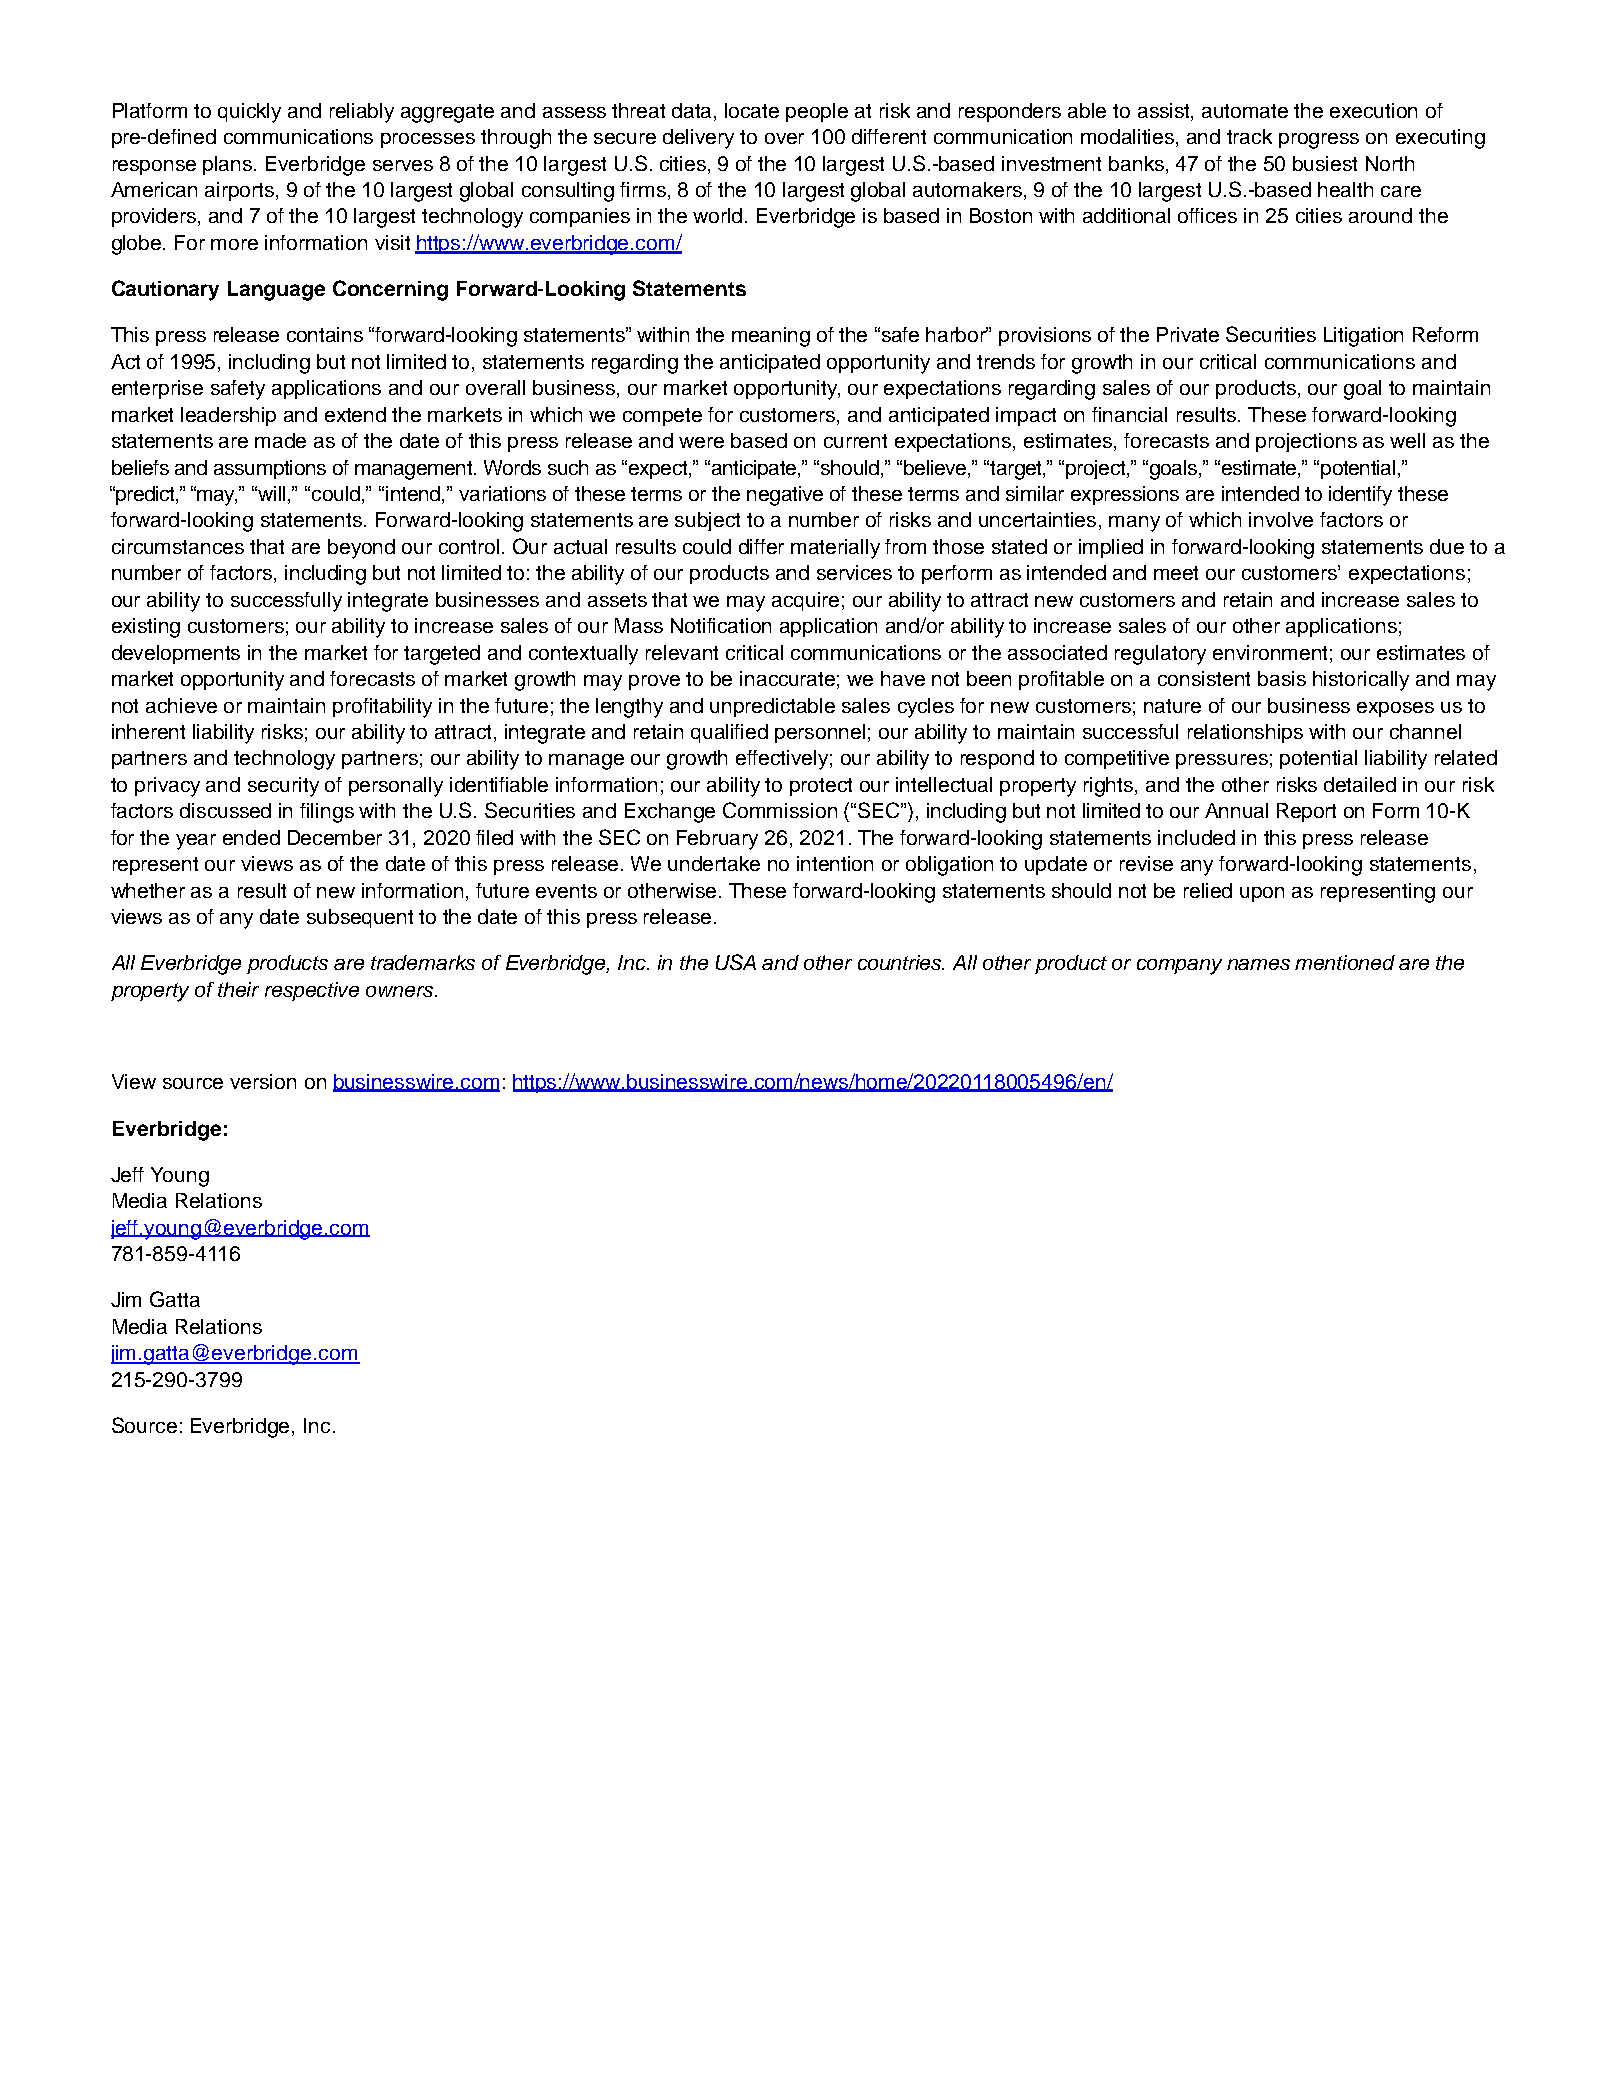  What do you see at coordinates (249, 113) in the screenshot?
I see `quickly` at bounding box center [249, 113].
